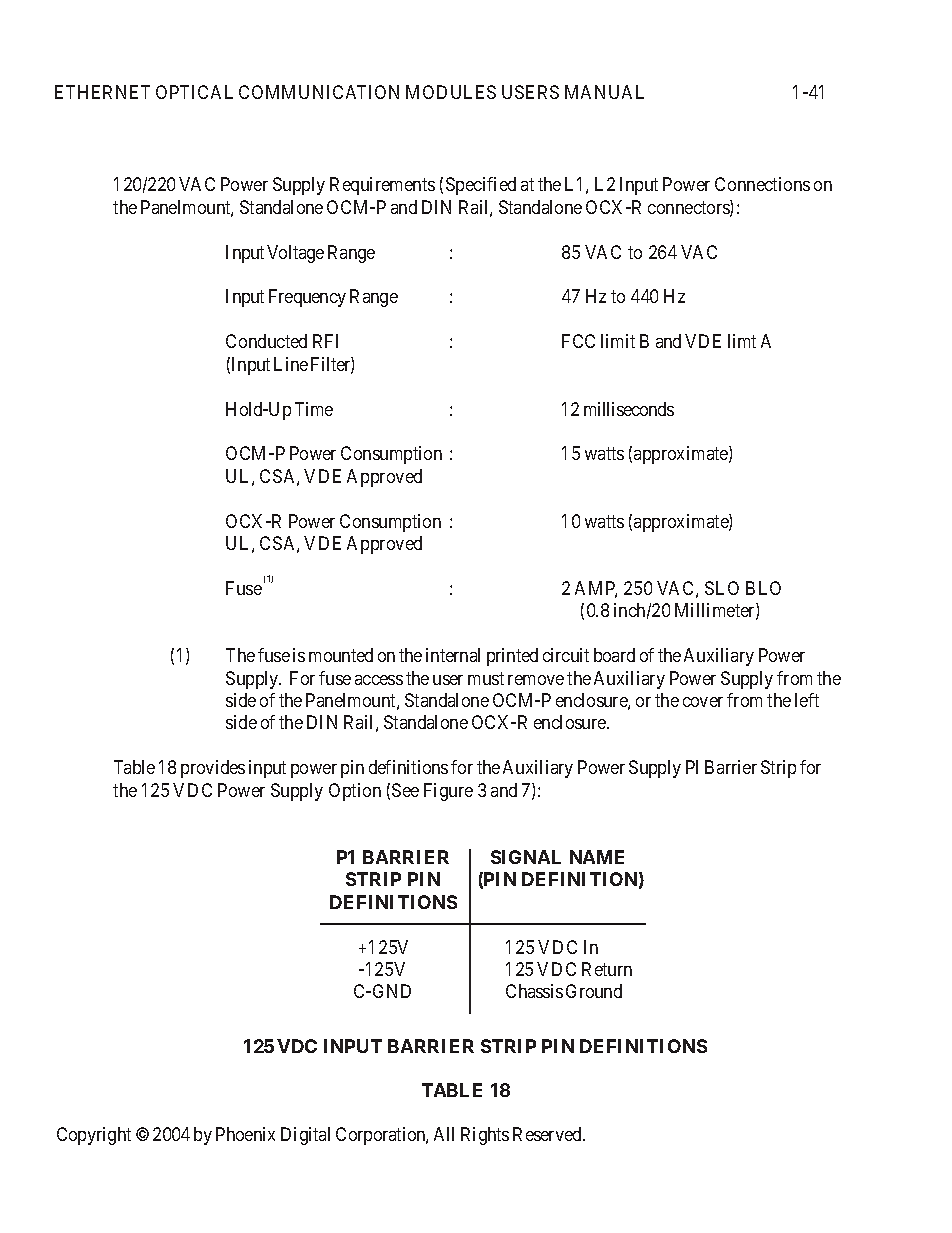  Describe the element at coordinates (325, 341) in the screenshot. I see `RFI` at that location.
